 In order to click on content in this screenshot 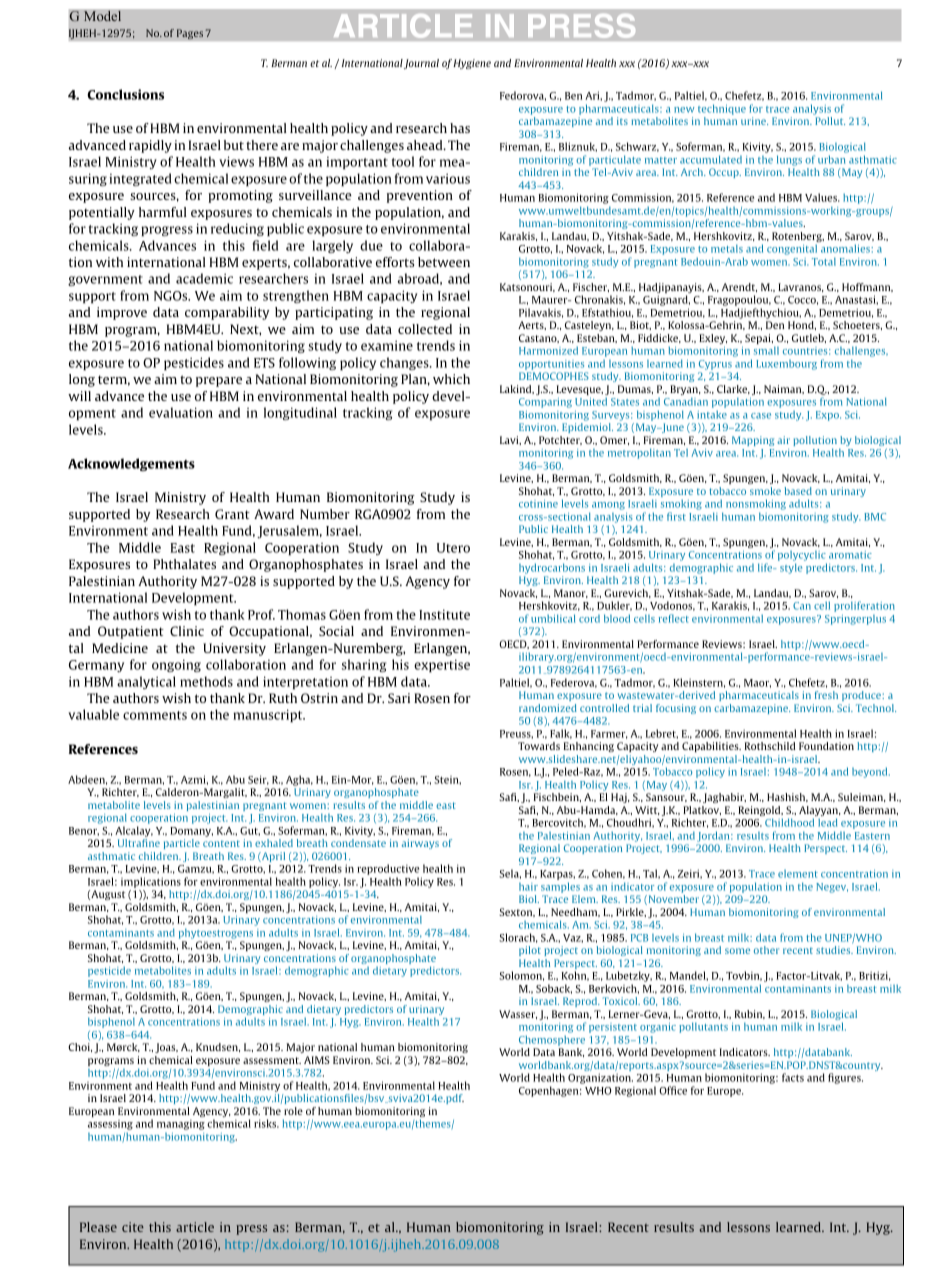, I will do `click(221, 843)`.
